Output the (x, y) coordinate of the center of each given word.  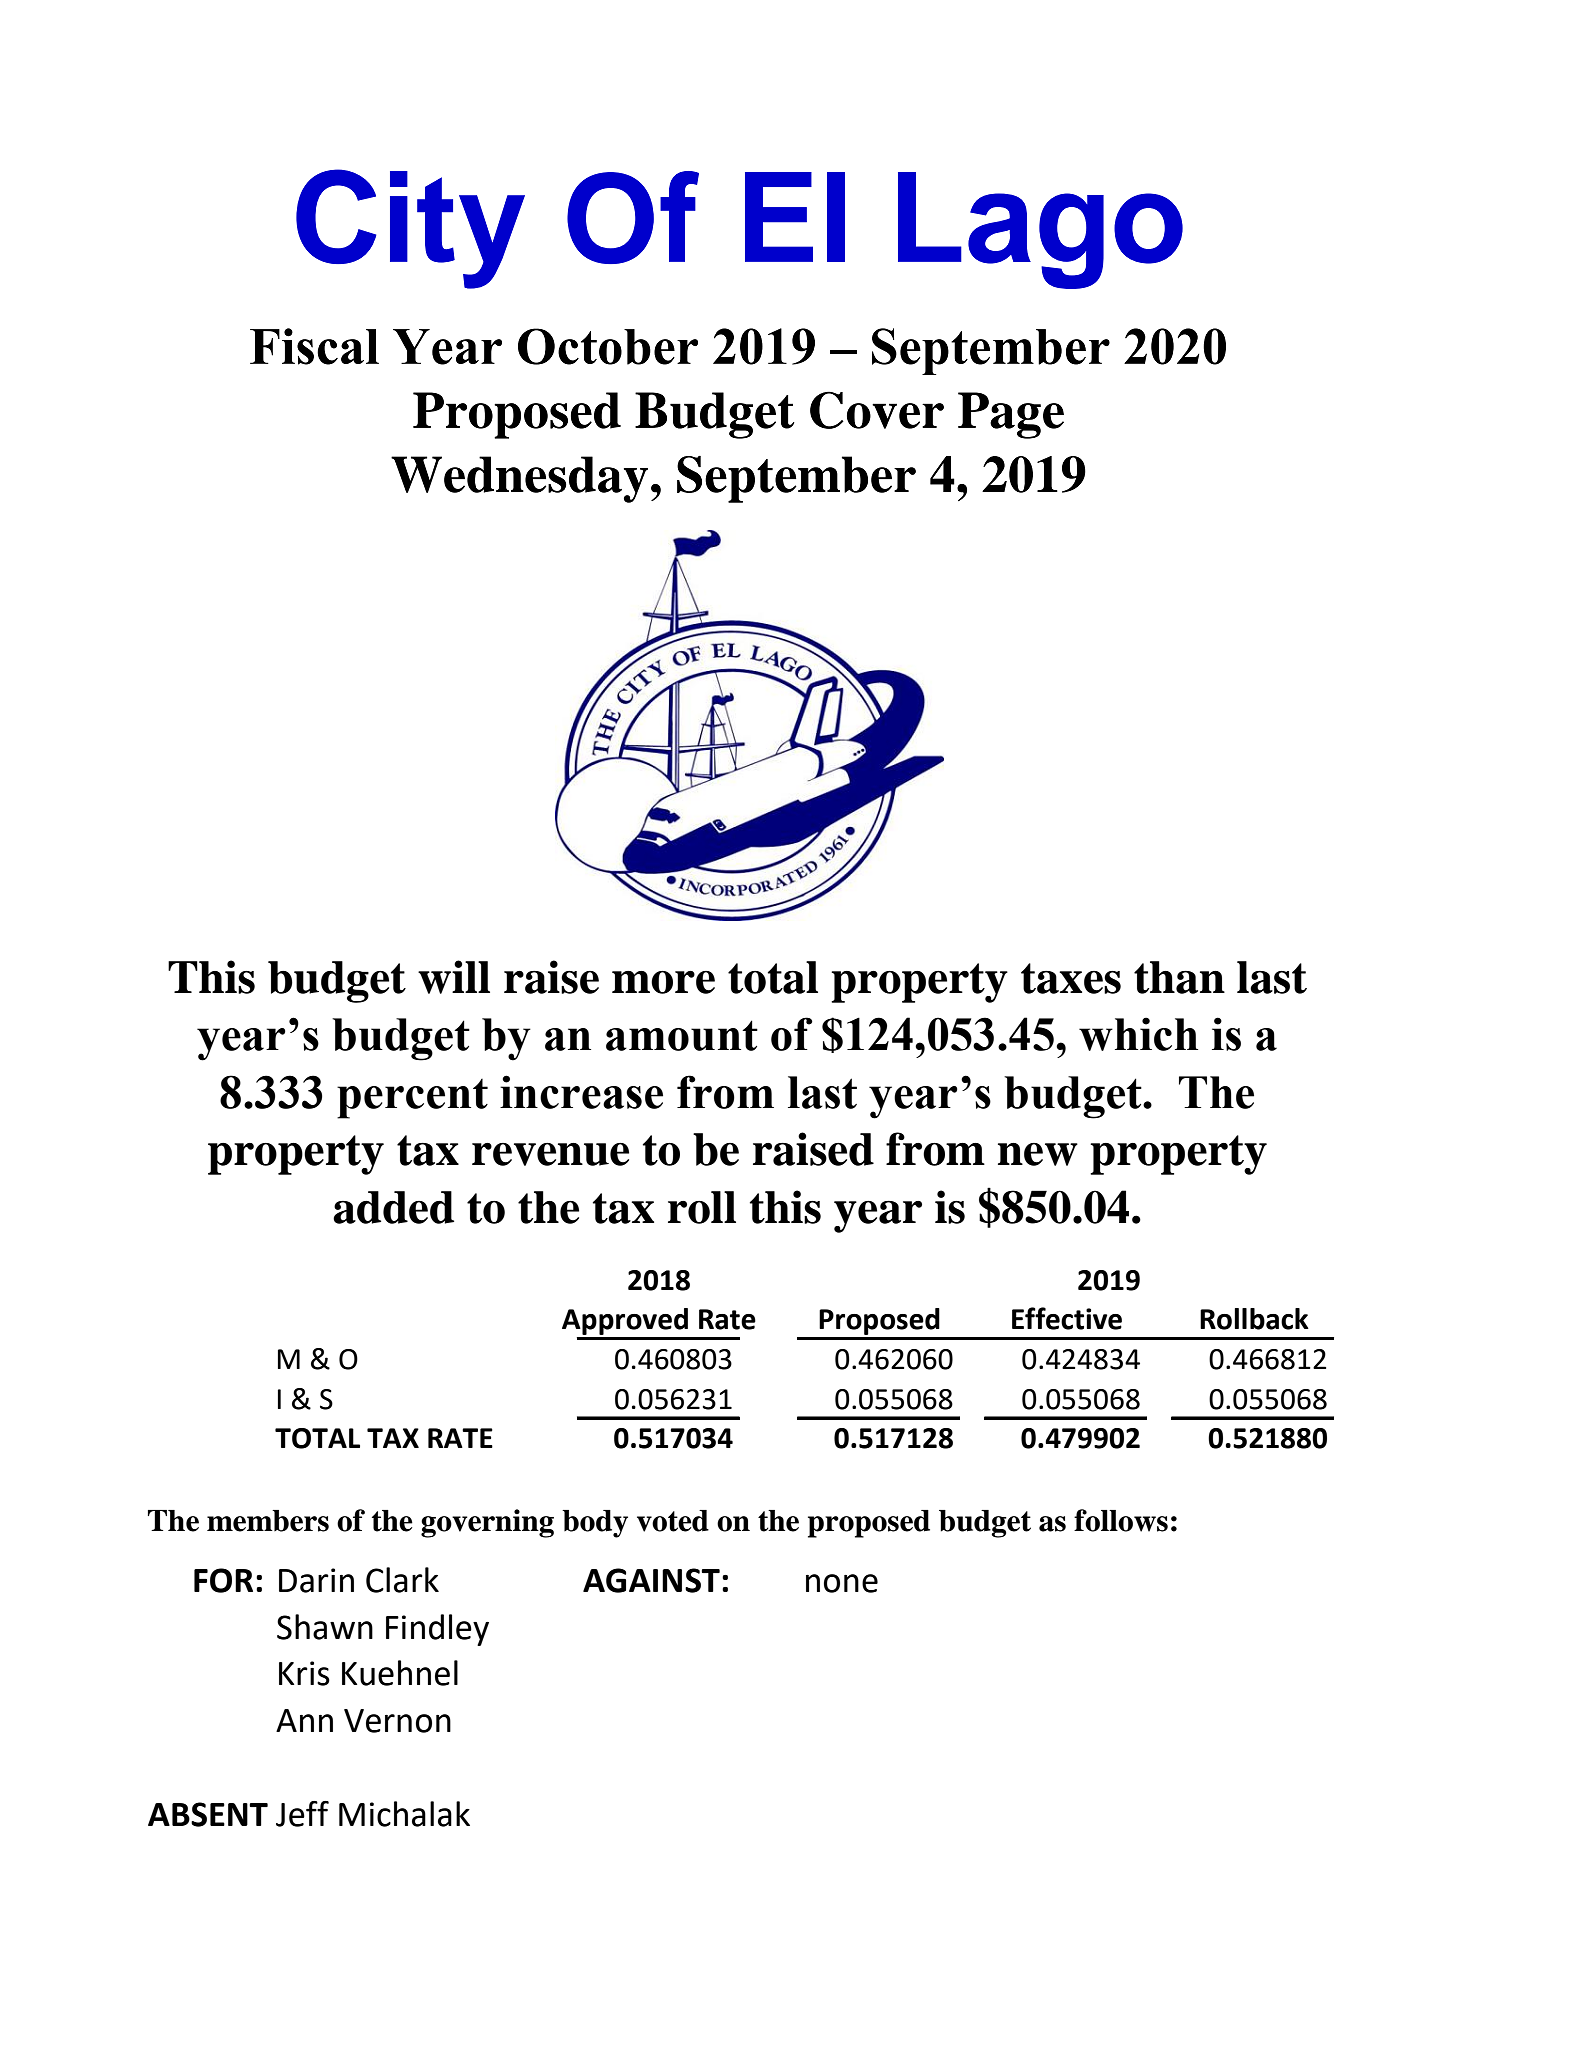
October (608, 346)
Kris (304, 1673)
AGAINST (651, 1580)
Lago (1040, 230)
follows (1121, 1520)
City (410, 229)
